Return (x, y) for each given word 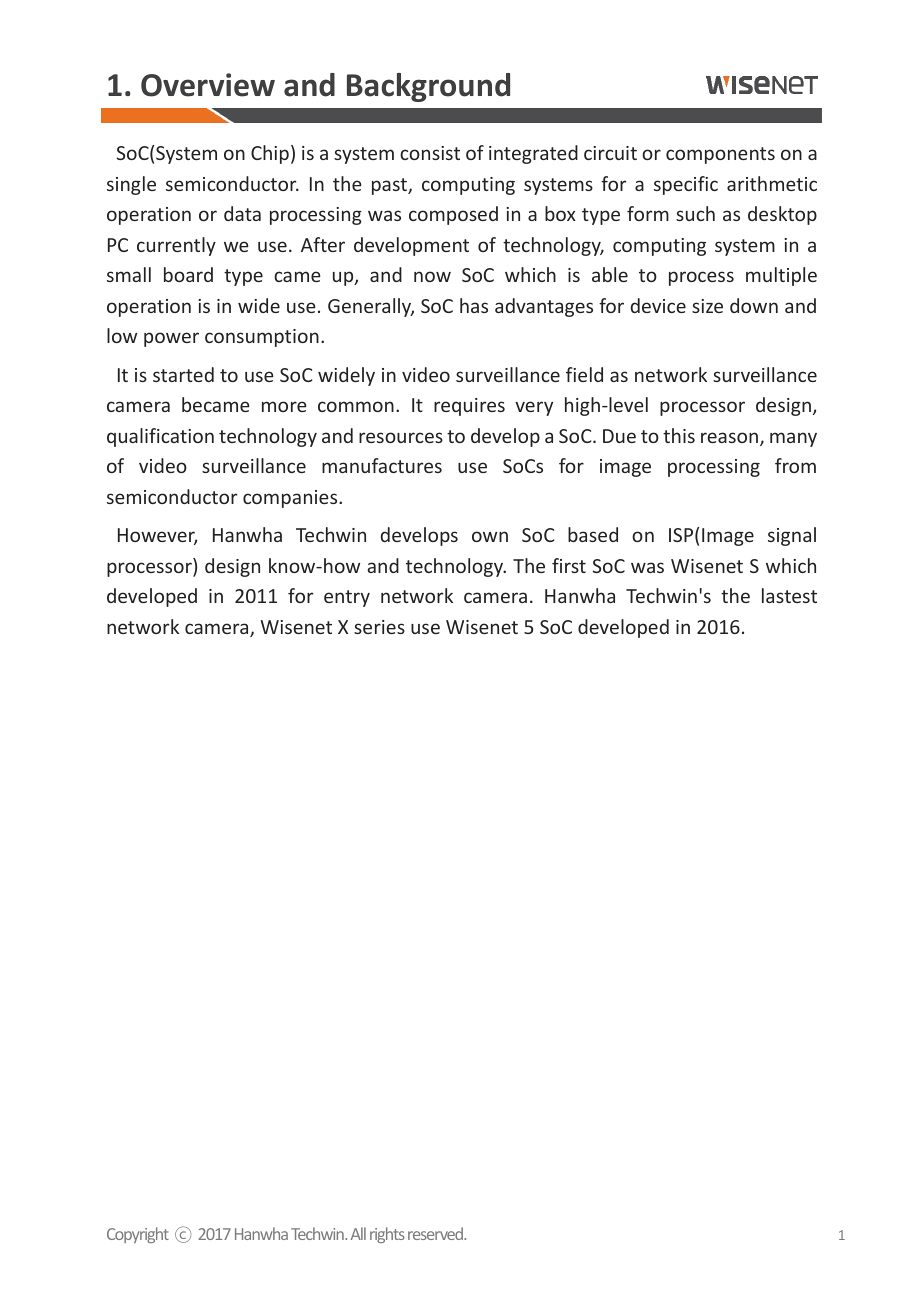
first (569, 565)
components (720, 155)
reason (729, 437)
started (183, 374)
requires (469, 407)
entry (347, 598)
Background (428, 87)
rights (387, 1235)
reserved (437, 1233)
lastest (789, 595)
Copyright (138, 1235)
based (593, 534)
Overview (208, 85)
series (379, 627)
